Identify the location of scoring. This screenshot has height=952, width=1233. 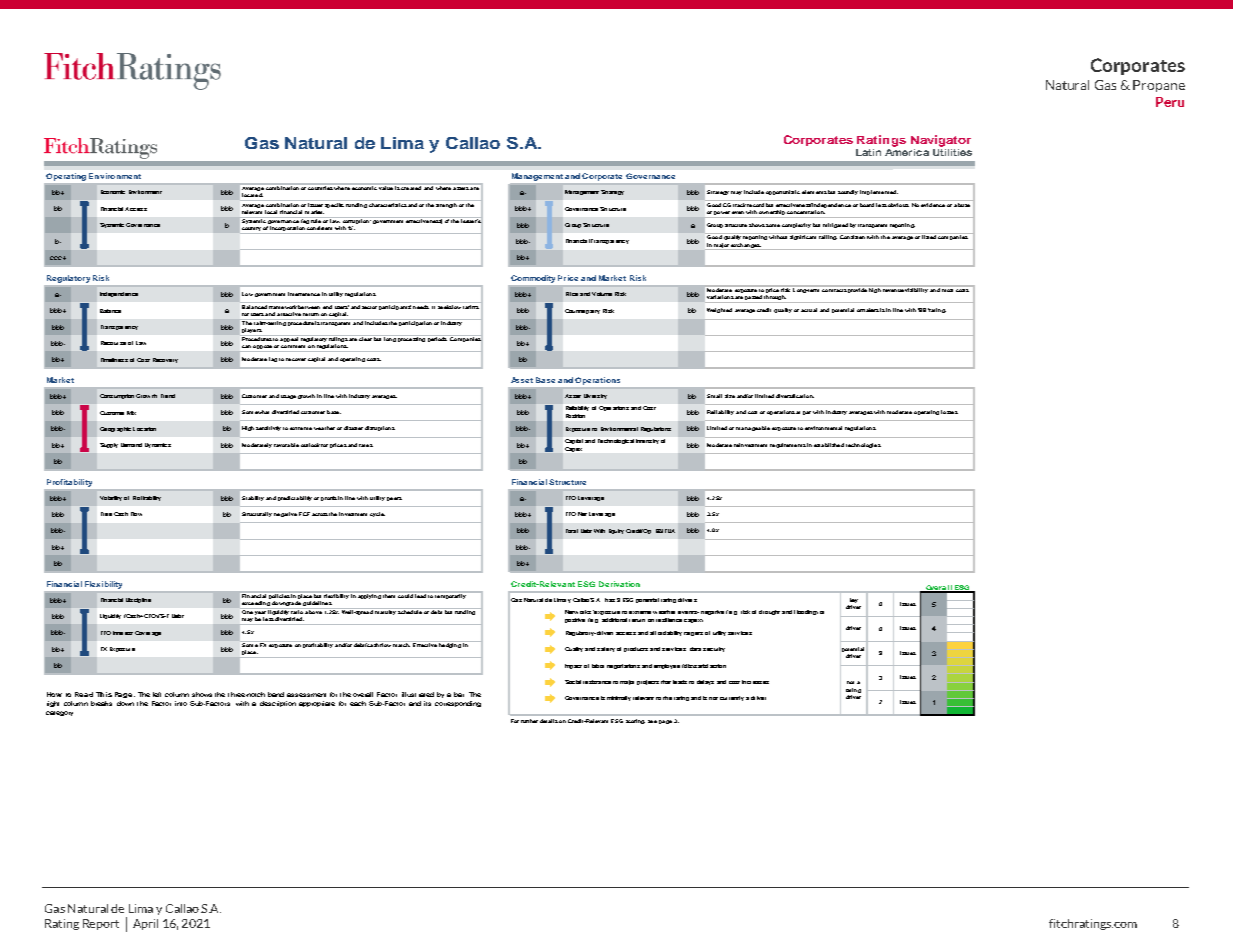
(635, 721).
